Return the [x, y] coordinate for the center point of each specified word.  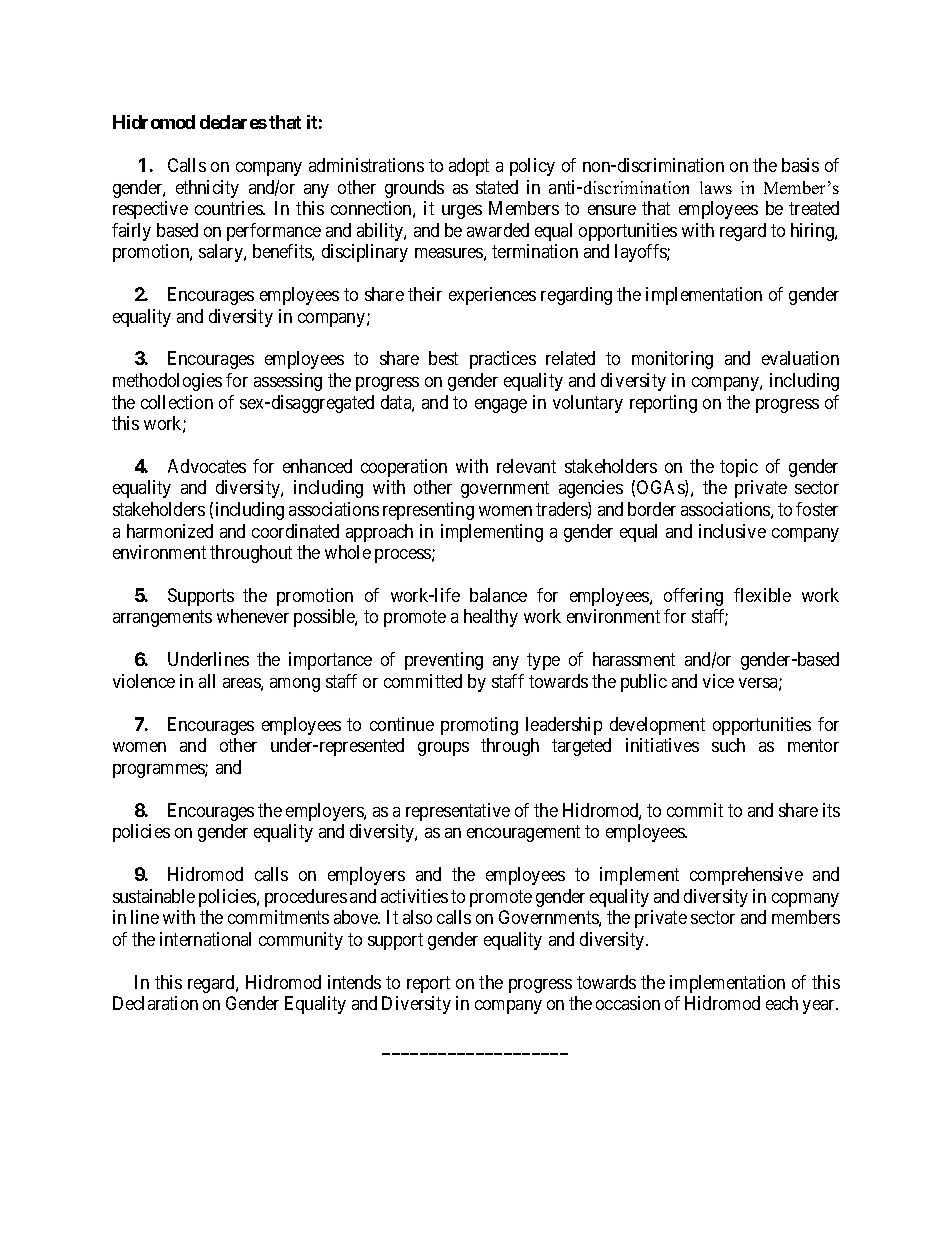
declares [233, 122]
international [205, 939]
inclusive [732, 531]
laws [716, 187]
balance [498, 595]
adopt [469, 167]
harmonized [170, 531]
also [417, 917]
